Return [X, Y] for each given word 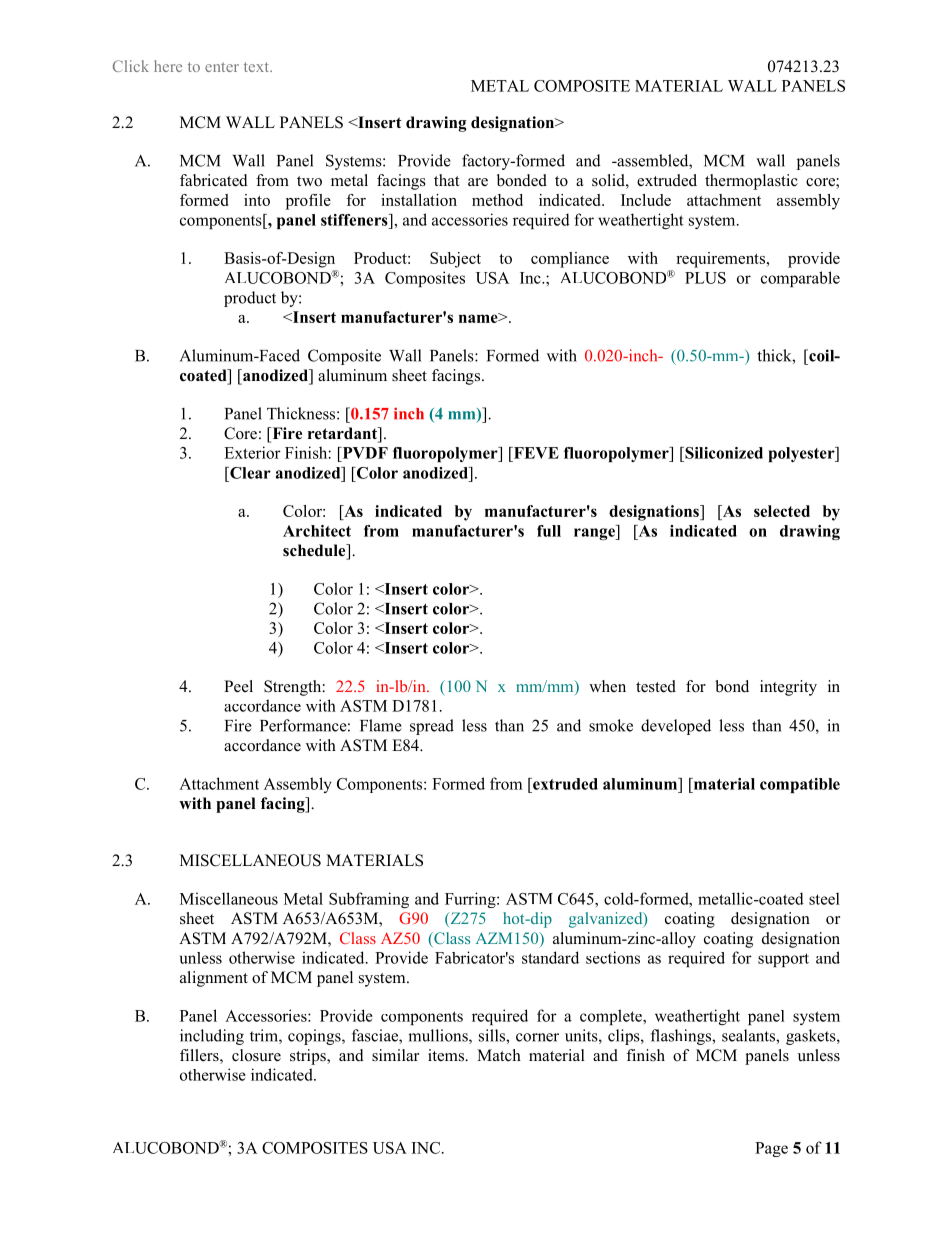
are [478, 182]
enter [222, 67]
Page [771, 1149]
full [549, 531]
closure [256, 1055]
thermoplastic [751, 182]
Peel [238, 686]
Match [499, 1055]
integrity [788, 688]
